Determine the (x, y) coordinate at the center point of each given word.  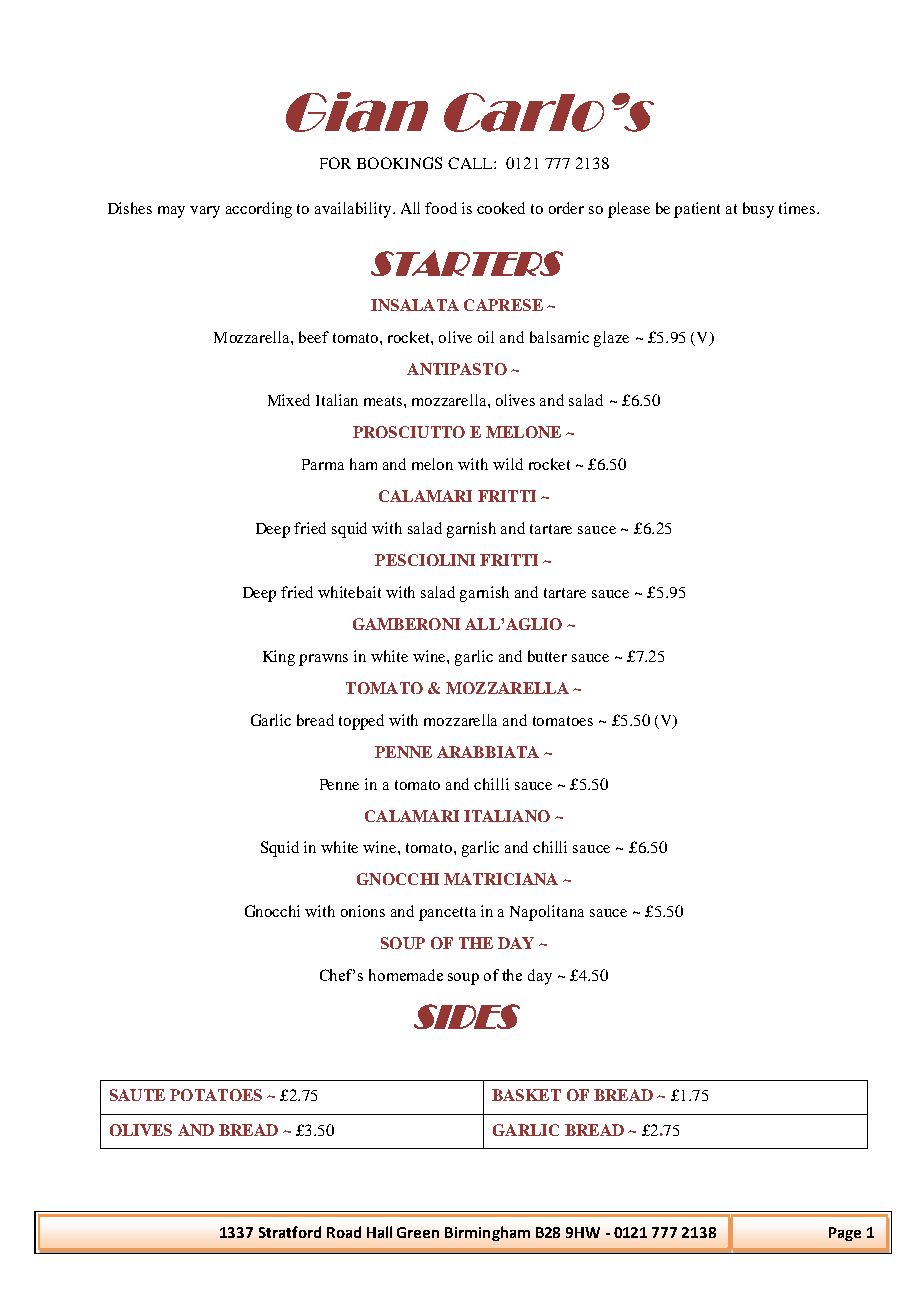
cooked (501, 208)
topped (361, 722)
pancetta (447, 914)
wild (508, 464)
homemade (406, 975)
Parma (323, 464)
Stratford (290, 1232)
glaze (611, 339)
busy (758, 210)
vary (205, 212)
